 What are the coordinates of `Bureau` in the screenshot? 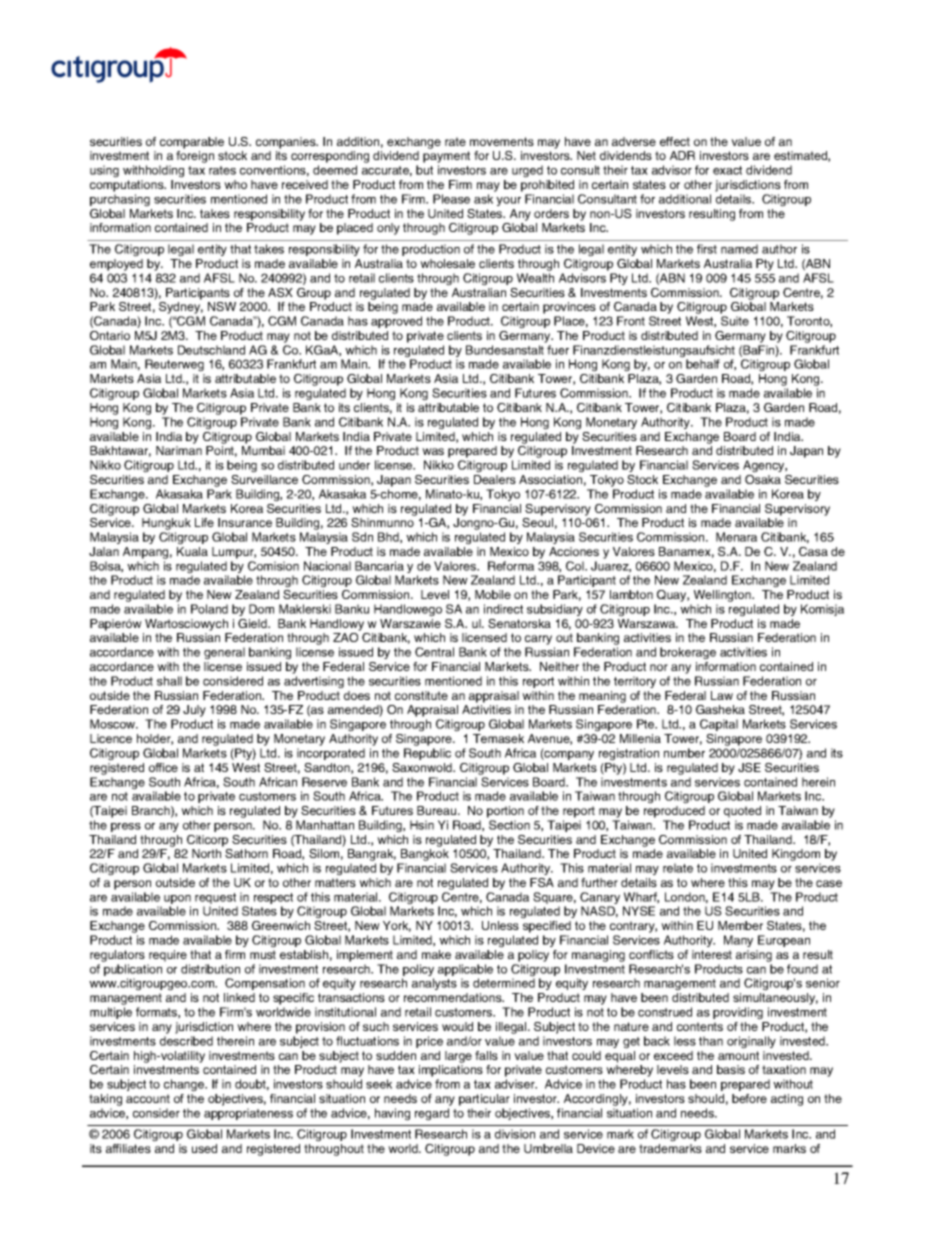 It's located at (438, 810).
